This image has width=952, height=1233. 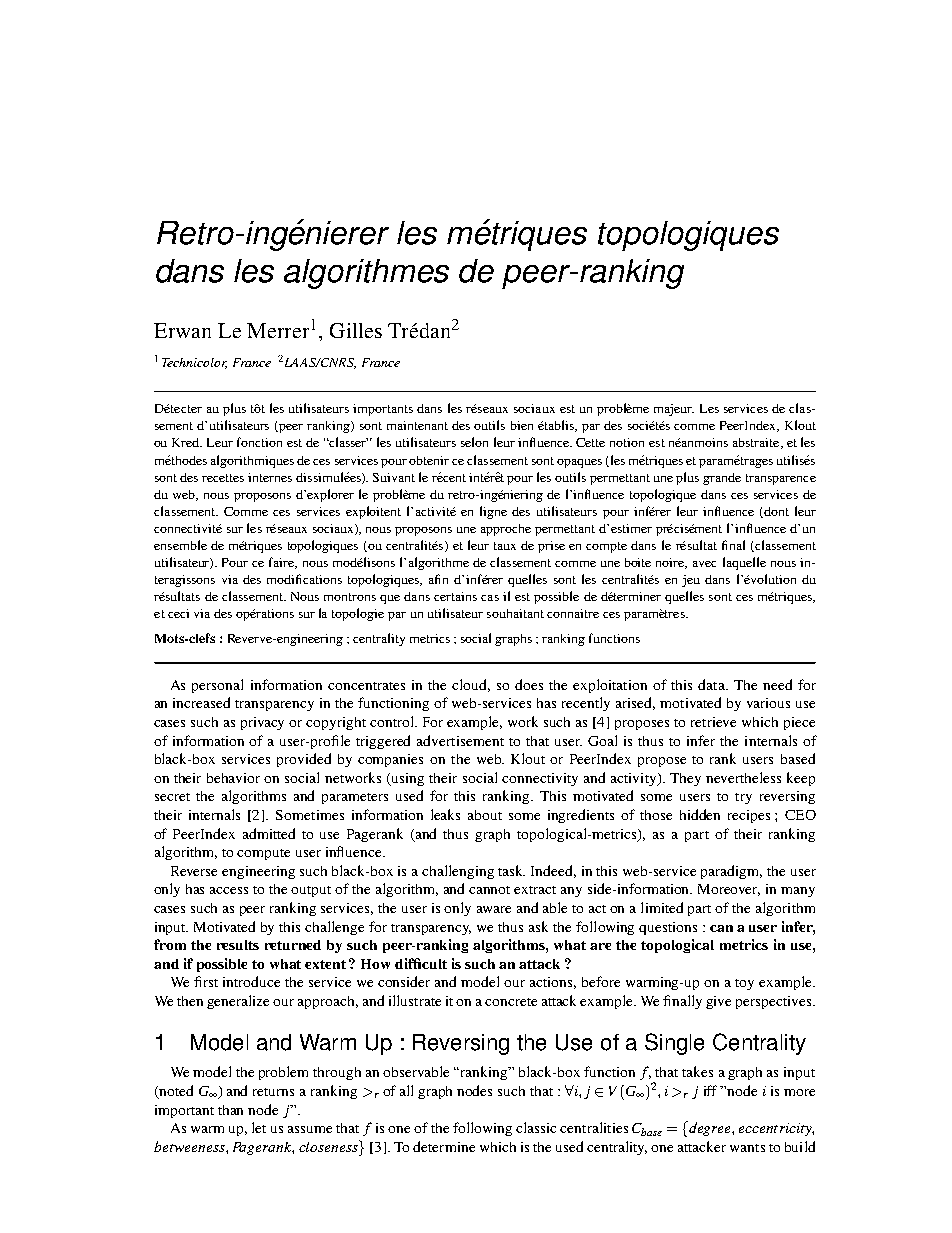 What do you see at coordinates (540, 779) in the image?
I see `connectivity` at bounding box center [540, 779].
